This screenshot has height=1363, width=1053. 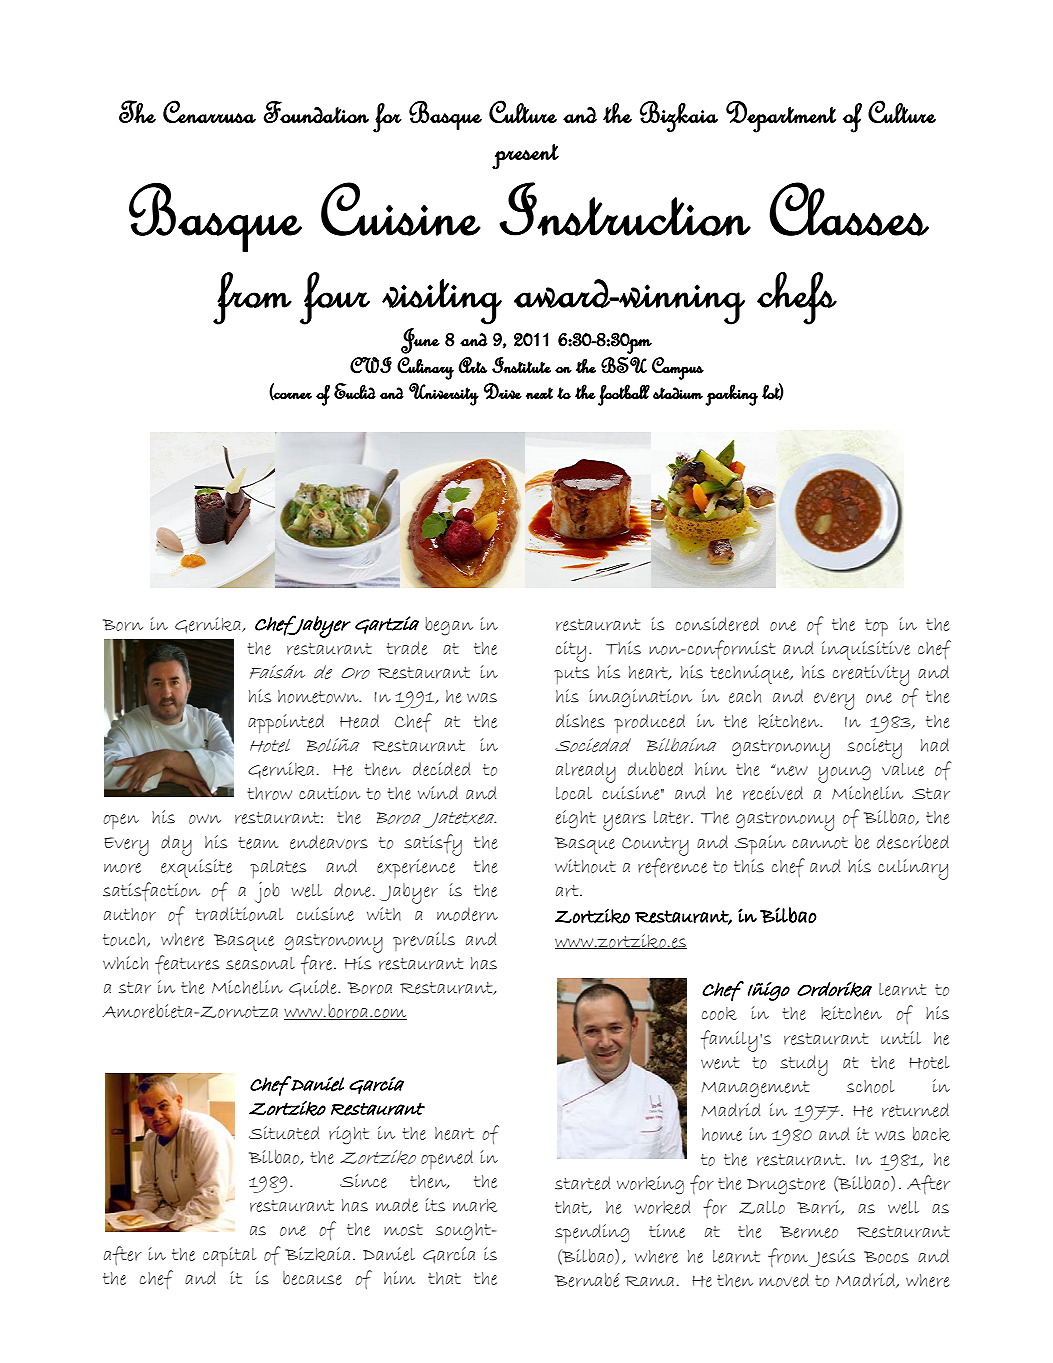 What do you see at coordinates (571, 675) in the screenshot?
I see `puts` at bounding box center [571, 675].
